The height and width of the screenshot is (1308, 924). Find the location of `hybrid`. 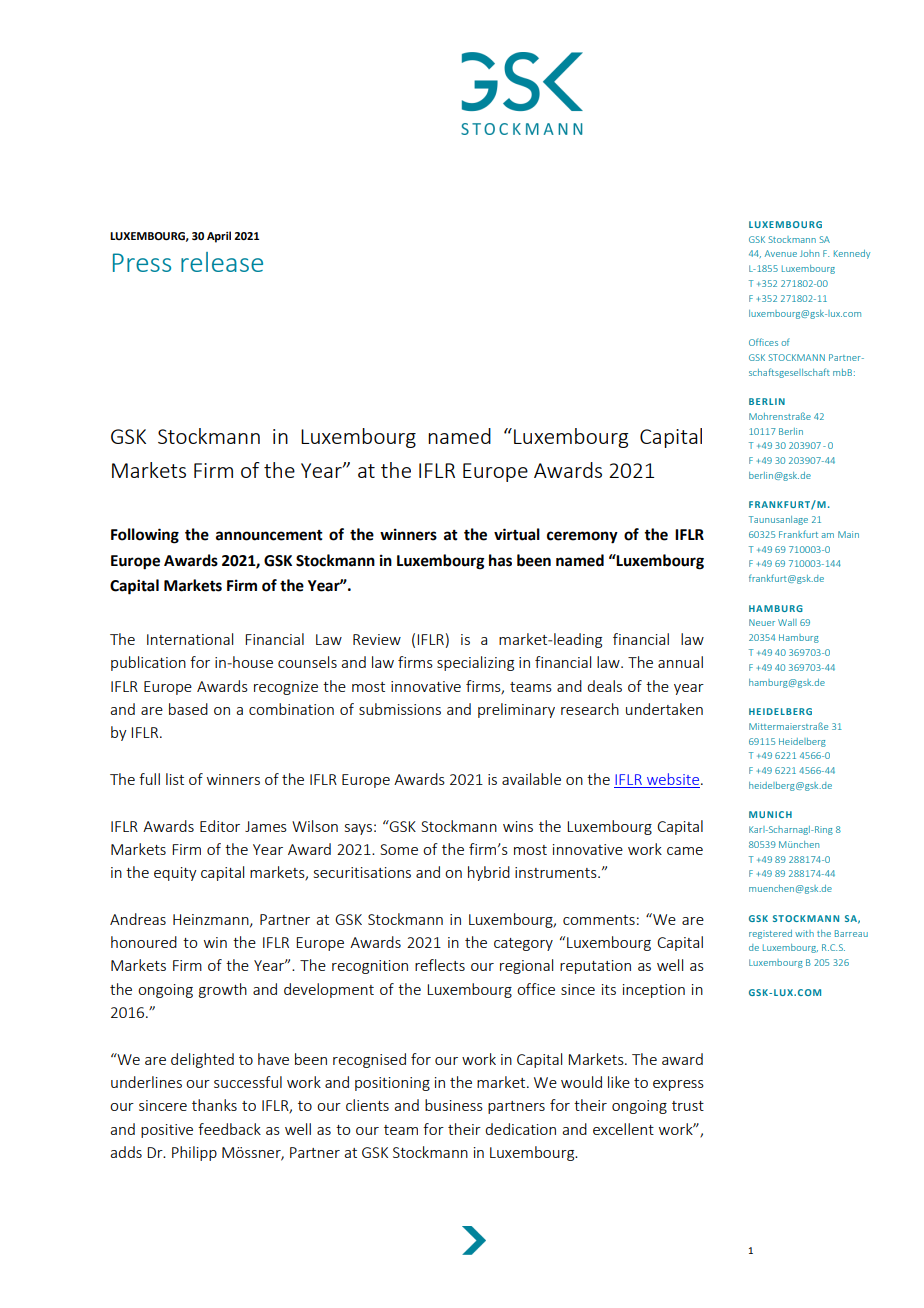

hybrid is located at coordinates (489, 873).
